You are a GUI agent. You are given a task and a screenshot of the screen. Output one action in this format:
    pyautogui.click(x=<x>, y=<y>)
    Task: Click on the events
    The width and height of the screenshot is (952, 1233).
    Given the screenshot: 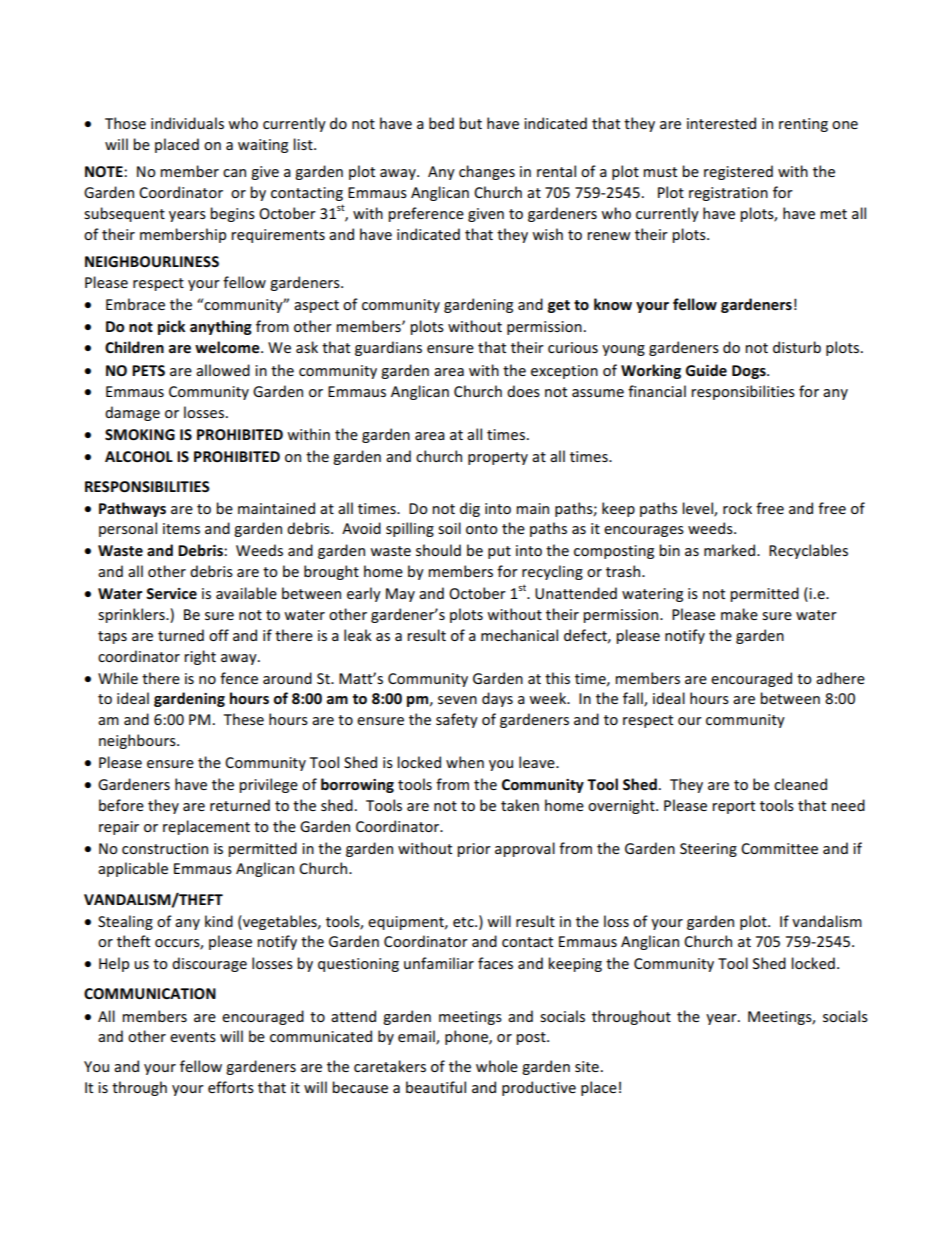 What is the action you would take?
    pyautogui.click(x=193, y=1037)
